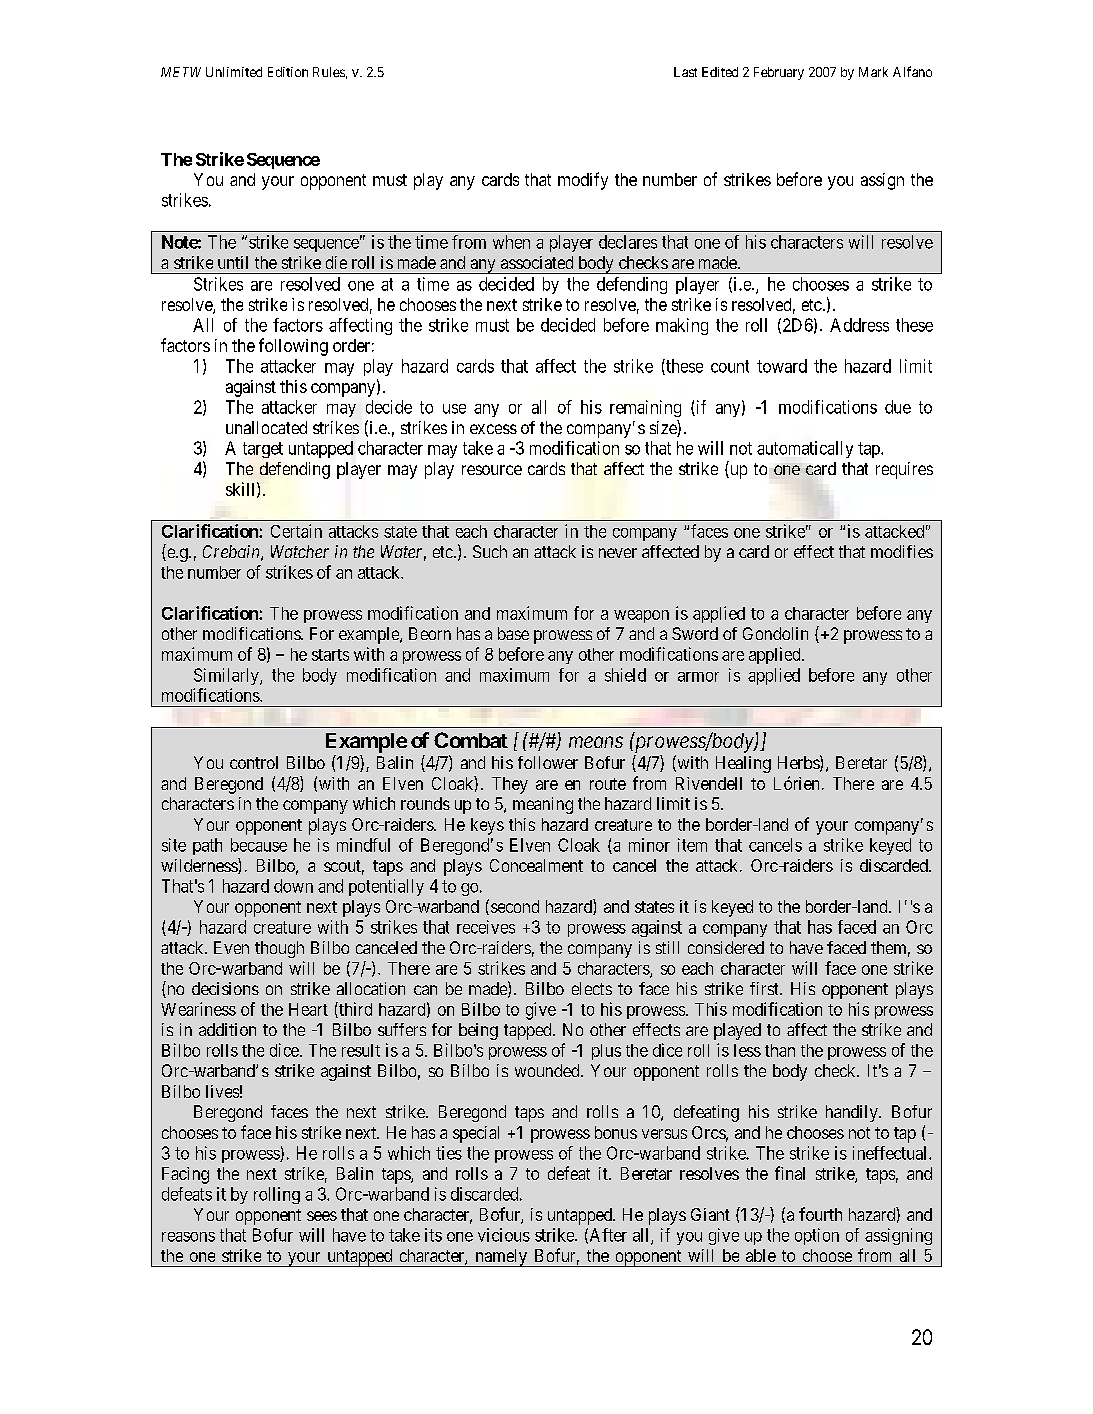 The height and width of the screenshot is (1414, 1093). Describe the element at coordinates (583, 181) in the screenshot. I see `modify` at that location.
